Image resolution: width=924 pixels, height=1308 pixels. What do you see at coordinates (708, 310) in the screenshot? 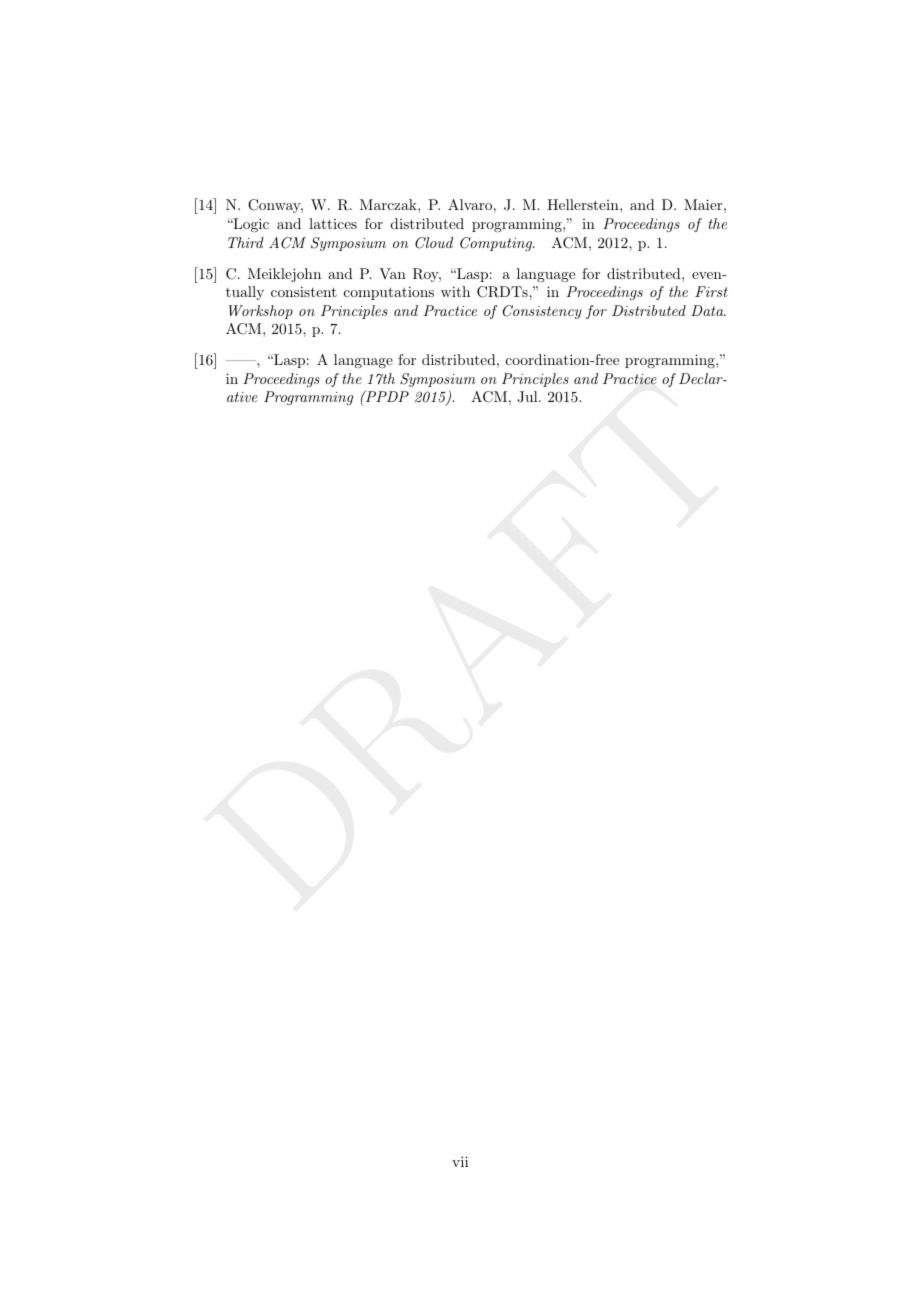
I see `Data` at bounding box center [708, 310].
